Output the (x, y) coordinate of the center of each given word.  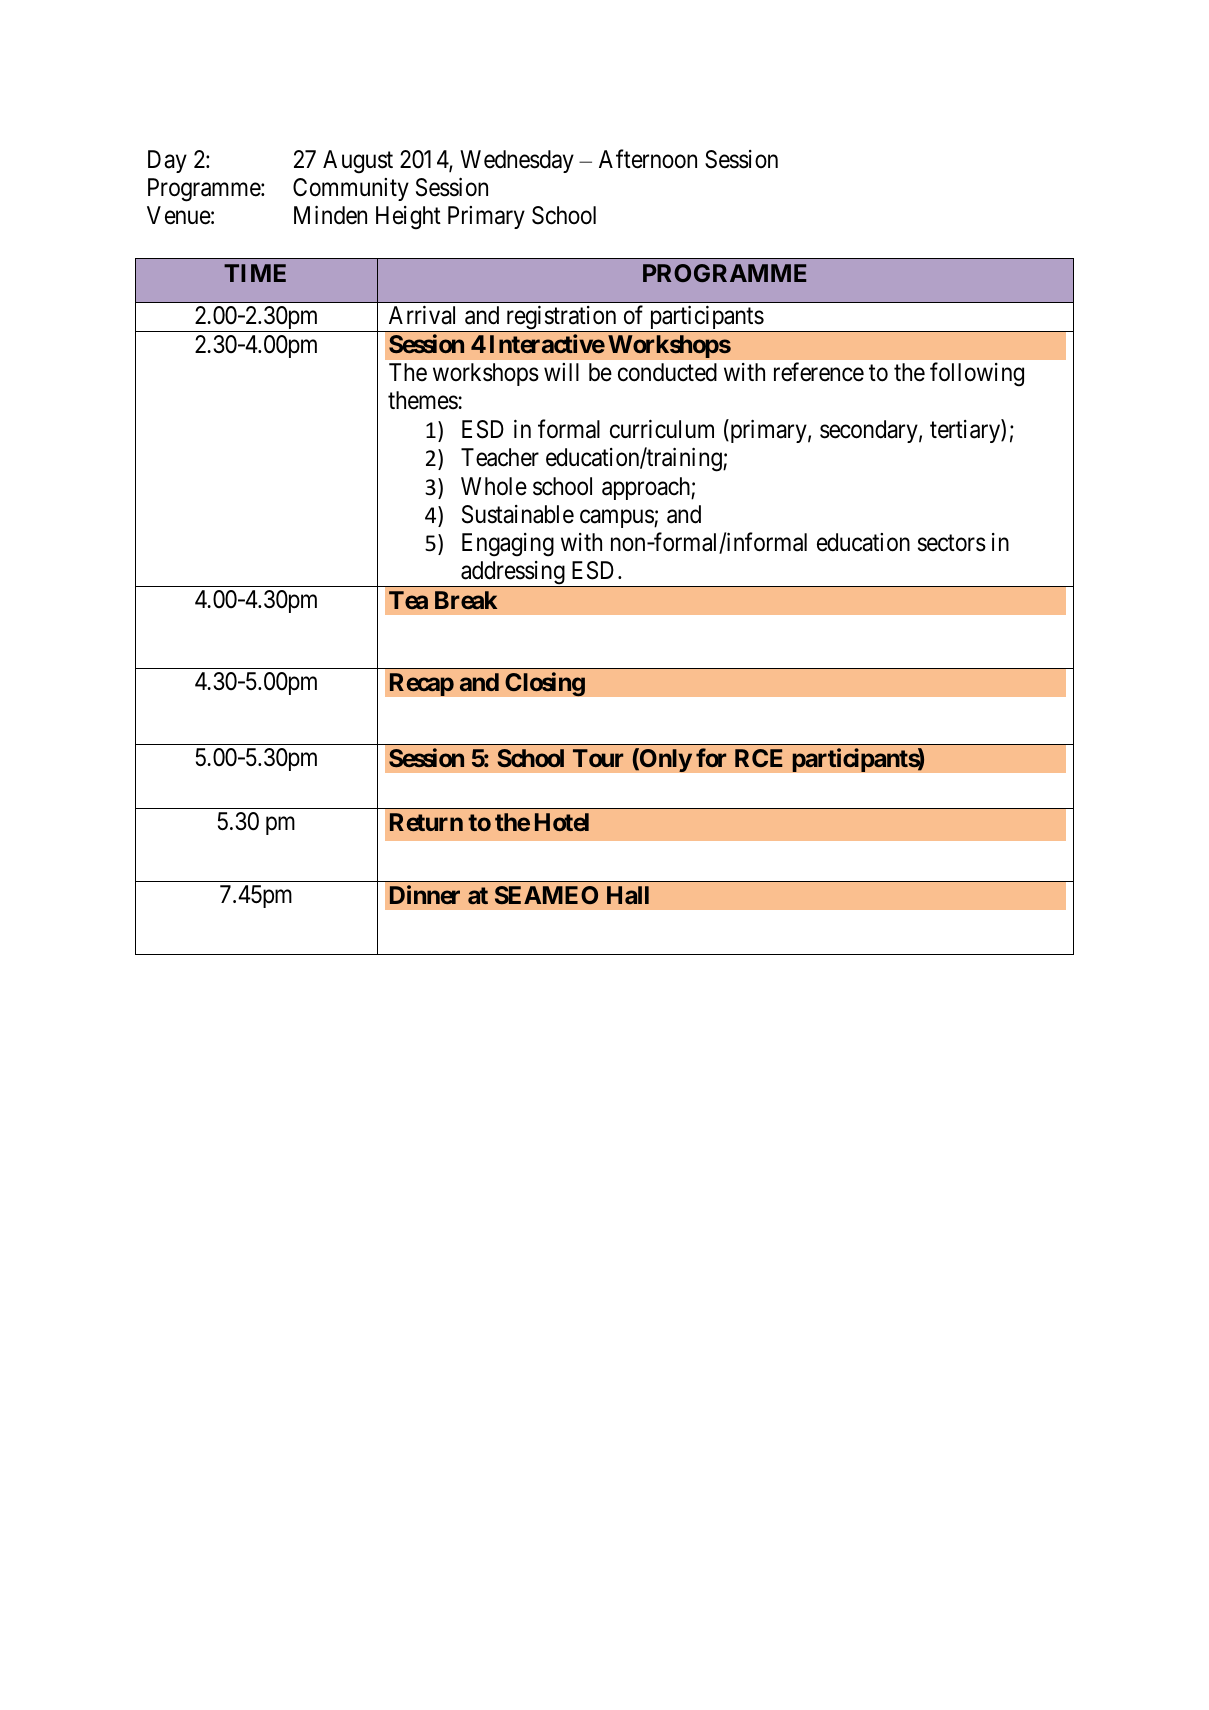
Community (351, 189)
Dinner (425, 894)
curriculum (662, 429)
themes (423, 400)
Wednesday (517, 161)
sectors (952, 543)
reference (819, 372)
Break (466, 600)
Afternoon (648, 159)
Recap (421, 684)
